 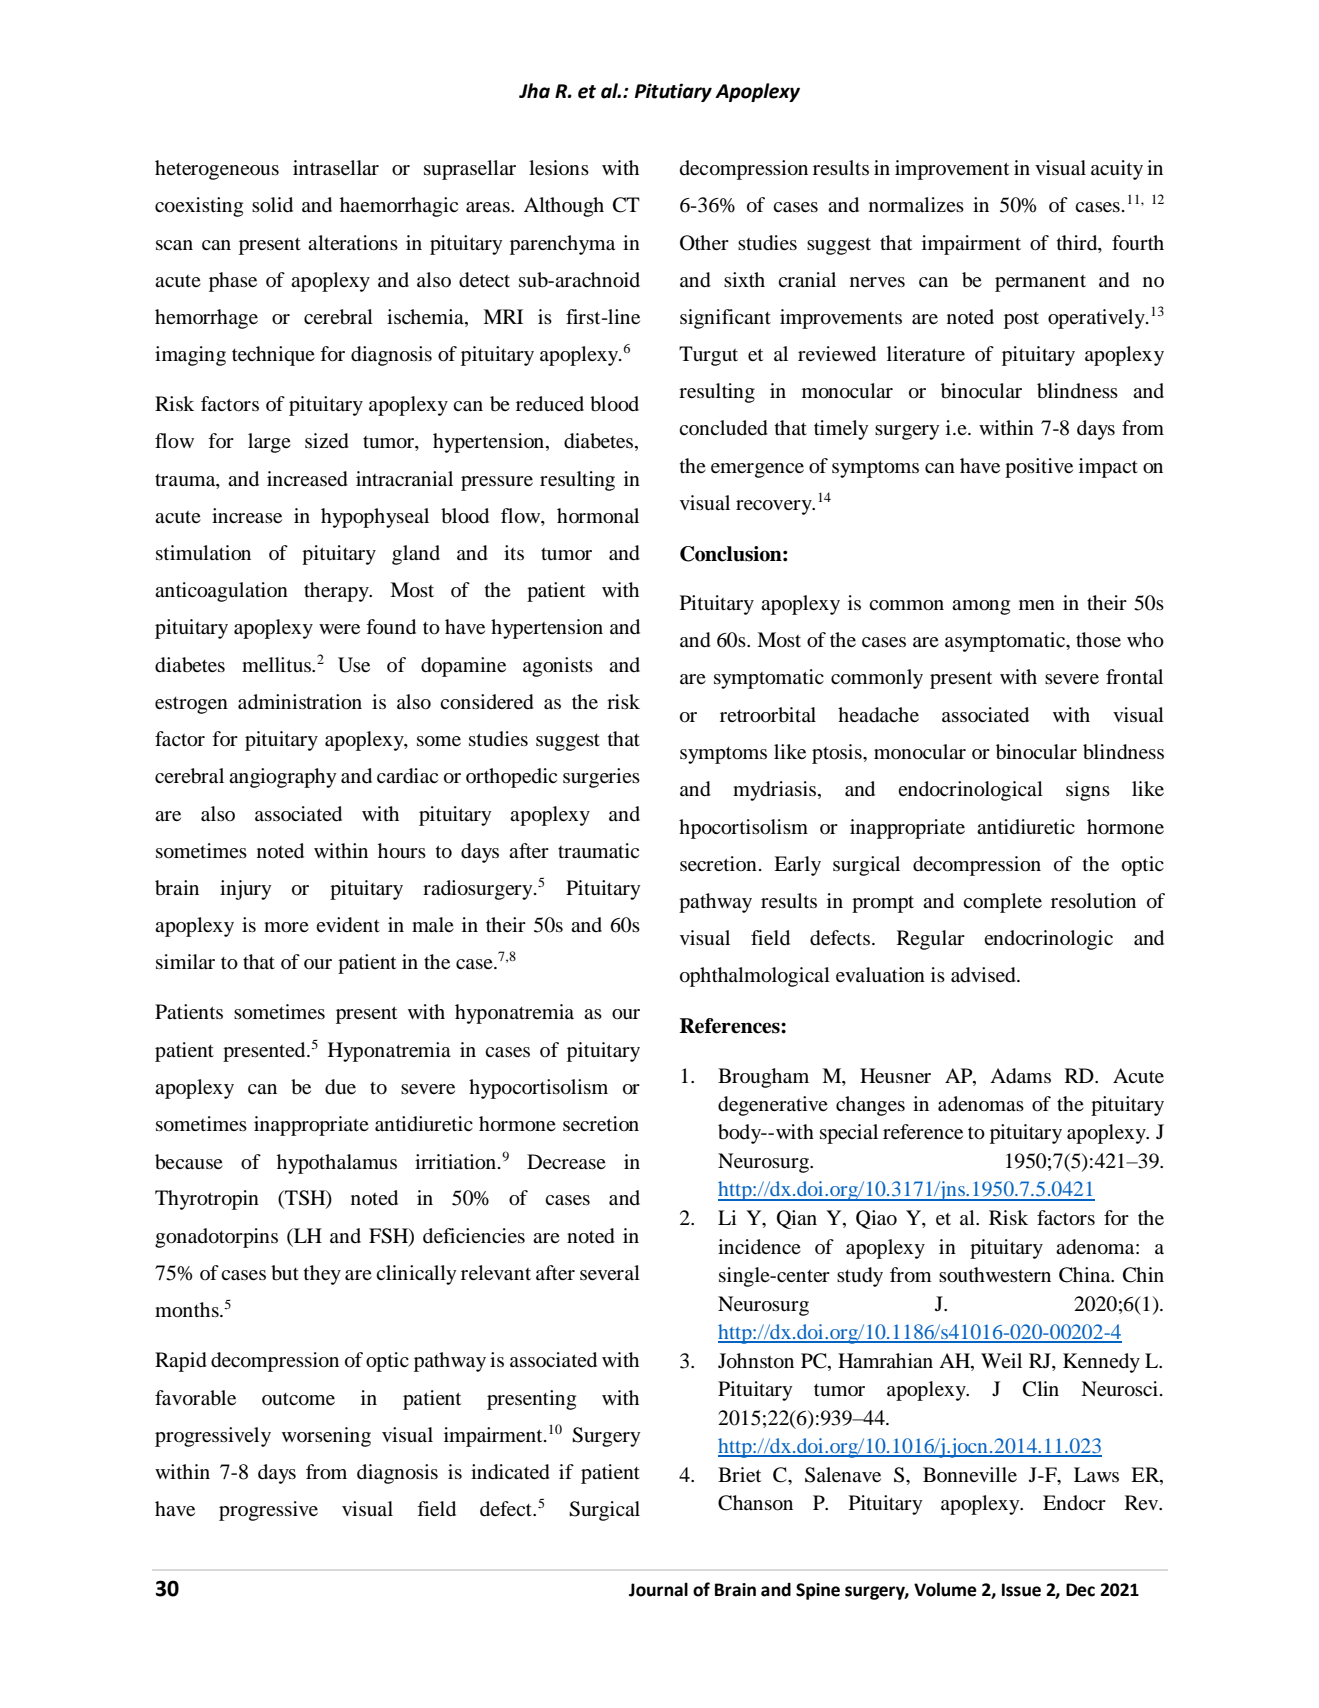 I want to click on injury, so click(x=246, y=890).
